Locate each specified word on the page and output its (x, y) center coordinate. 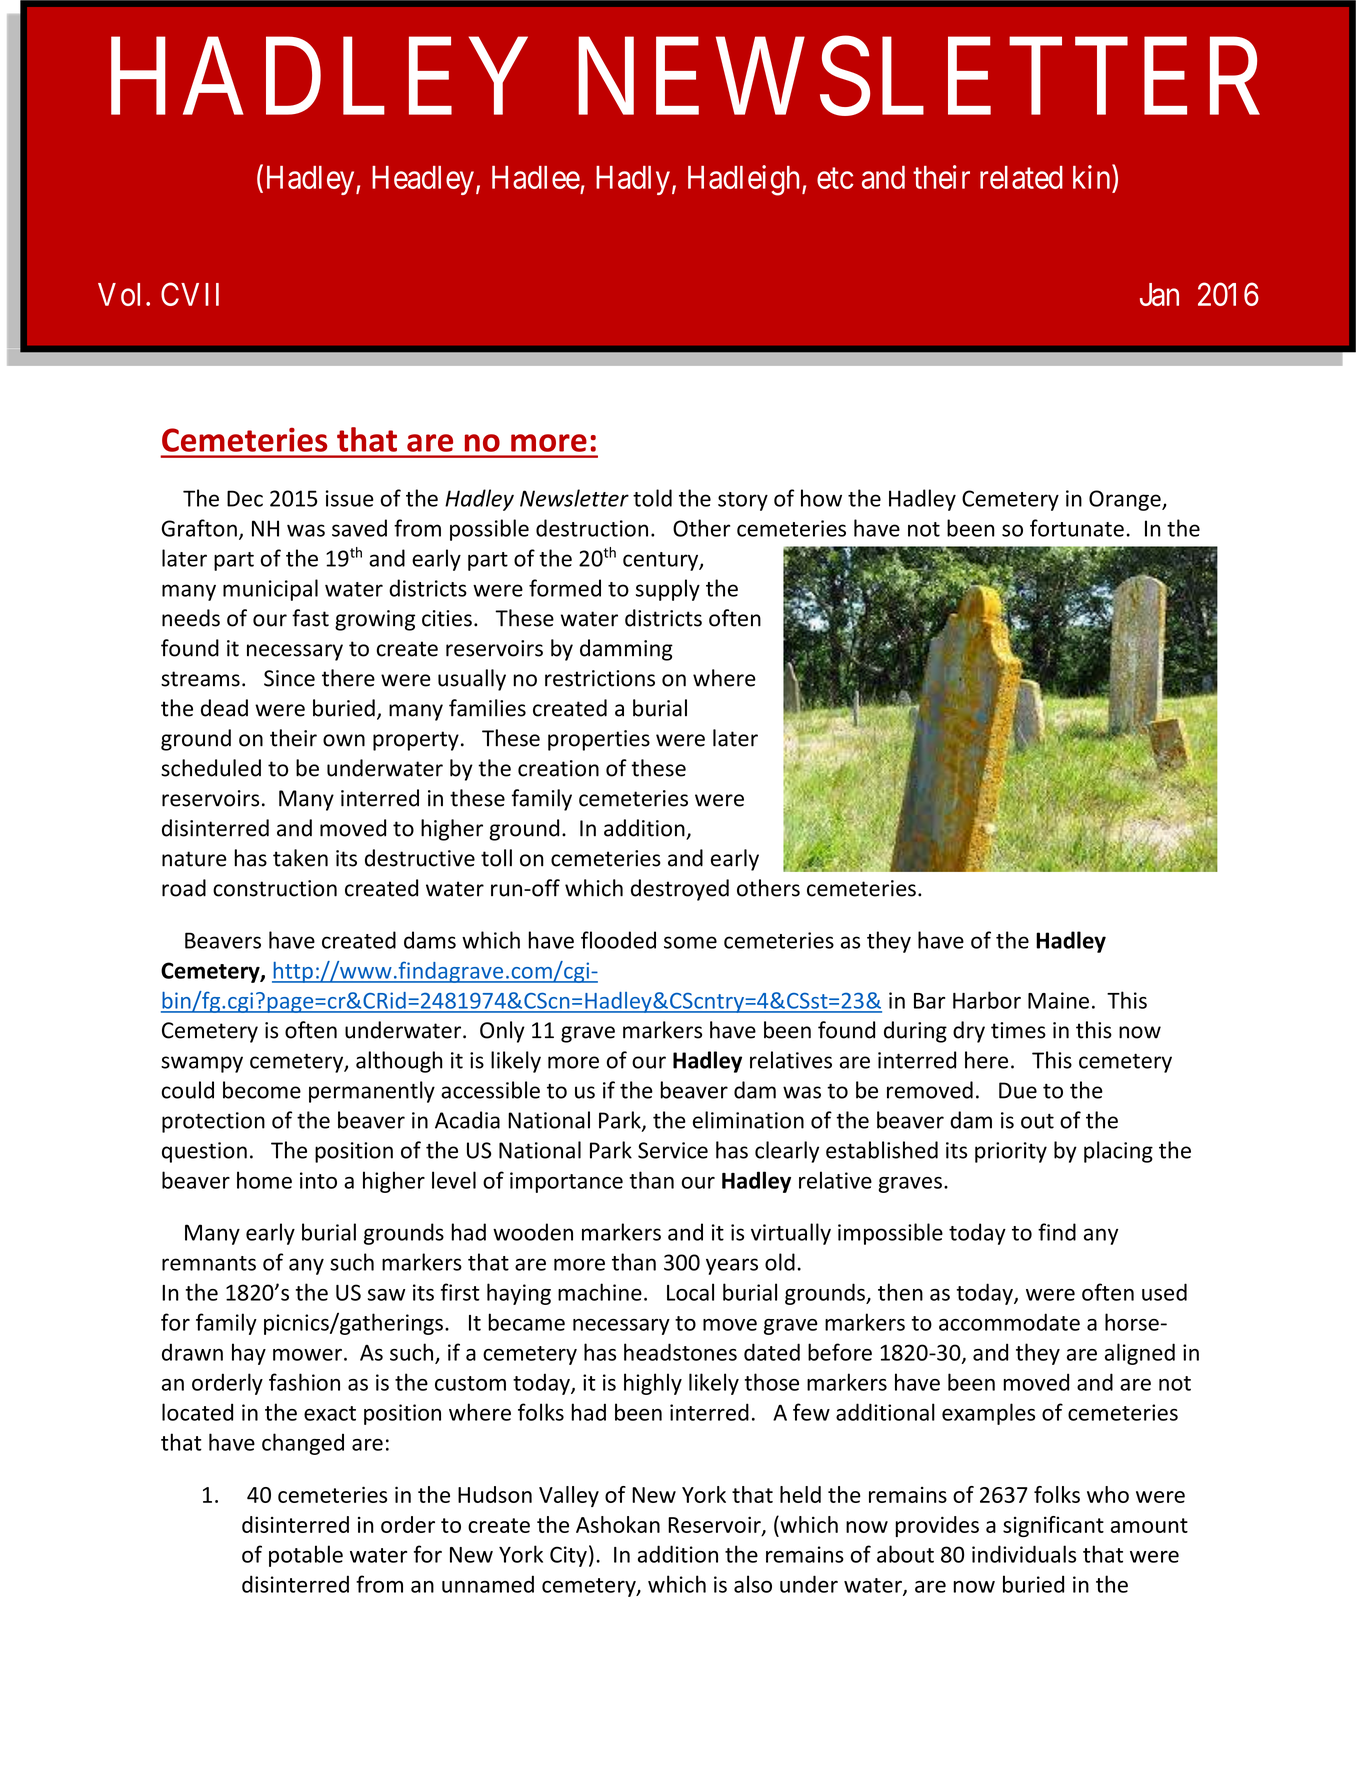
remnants (209, 1263)
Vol (119, 294)
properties (599, 740)
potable (306, 1556)
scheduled (211, 768)
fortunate (1077, 528)
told (652, 498)
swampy (202, 1064)
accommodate (1009, 1322)
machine (600, 1292)
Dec (245, 498)
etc (835, 178)
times (1018, 1030)
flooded (618, 940)
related (1021, 177)
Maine (1058, 1000)
